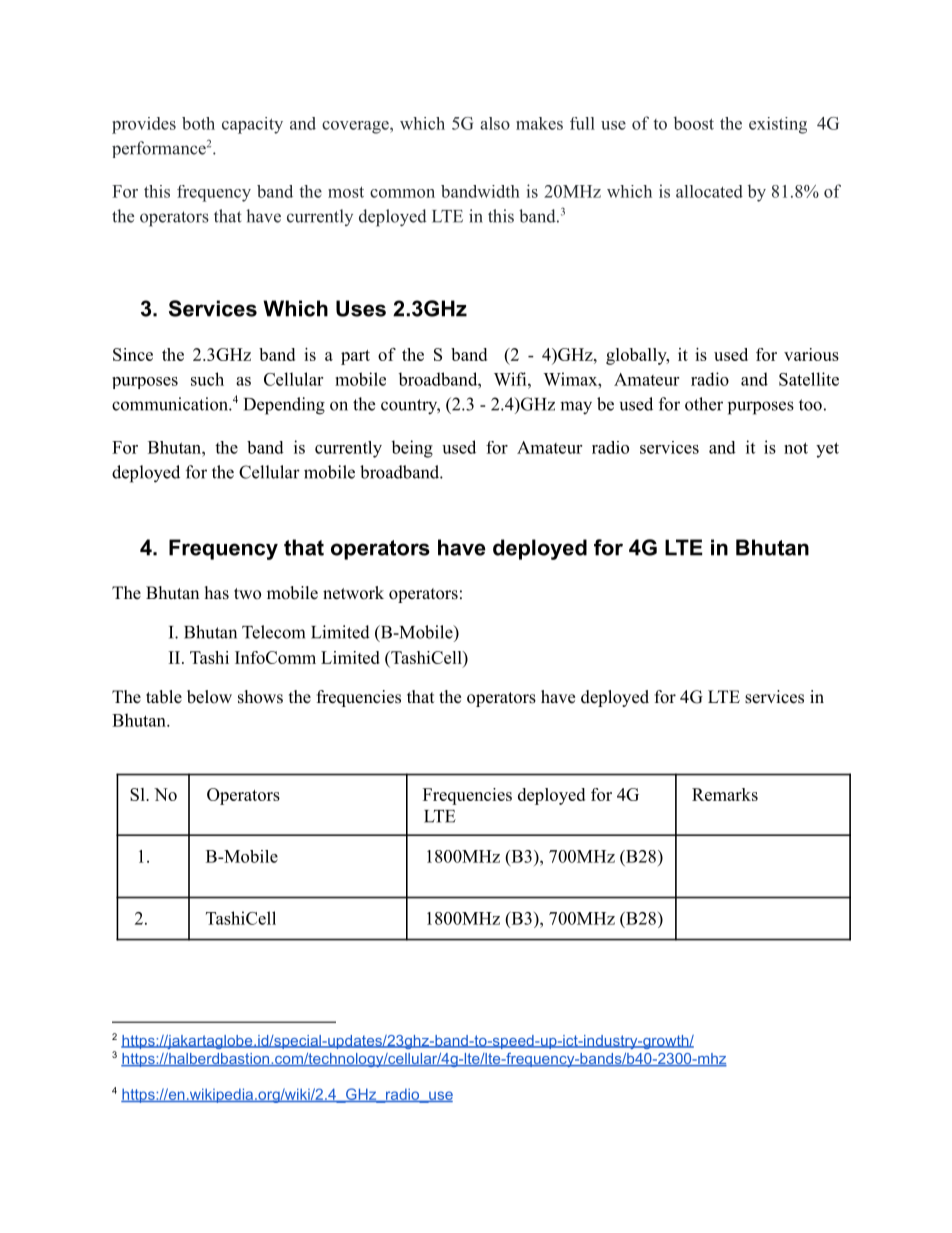 Image resolution: width=952 pixels, height=1233 pixels. I want to click on Since, so click(133, 354).
